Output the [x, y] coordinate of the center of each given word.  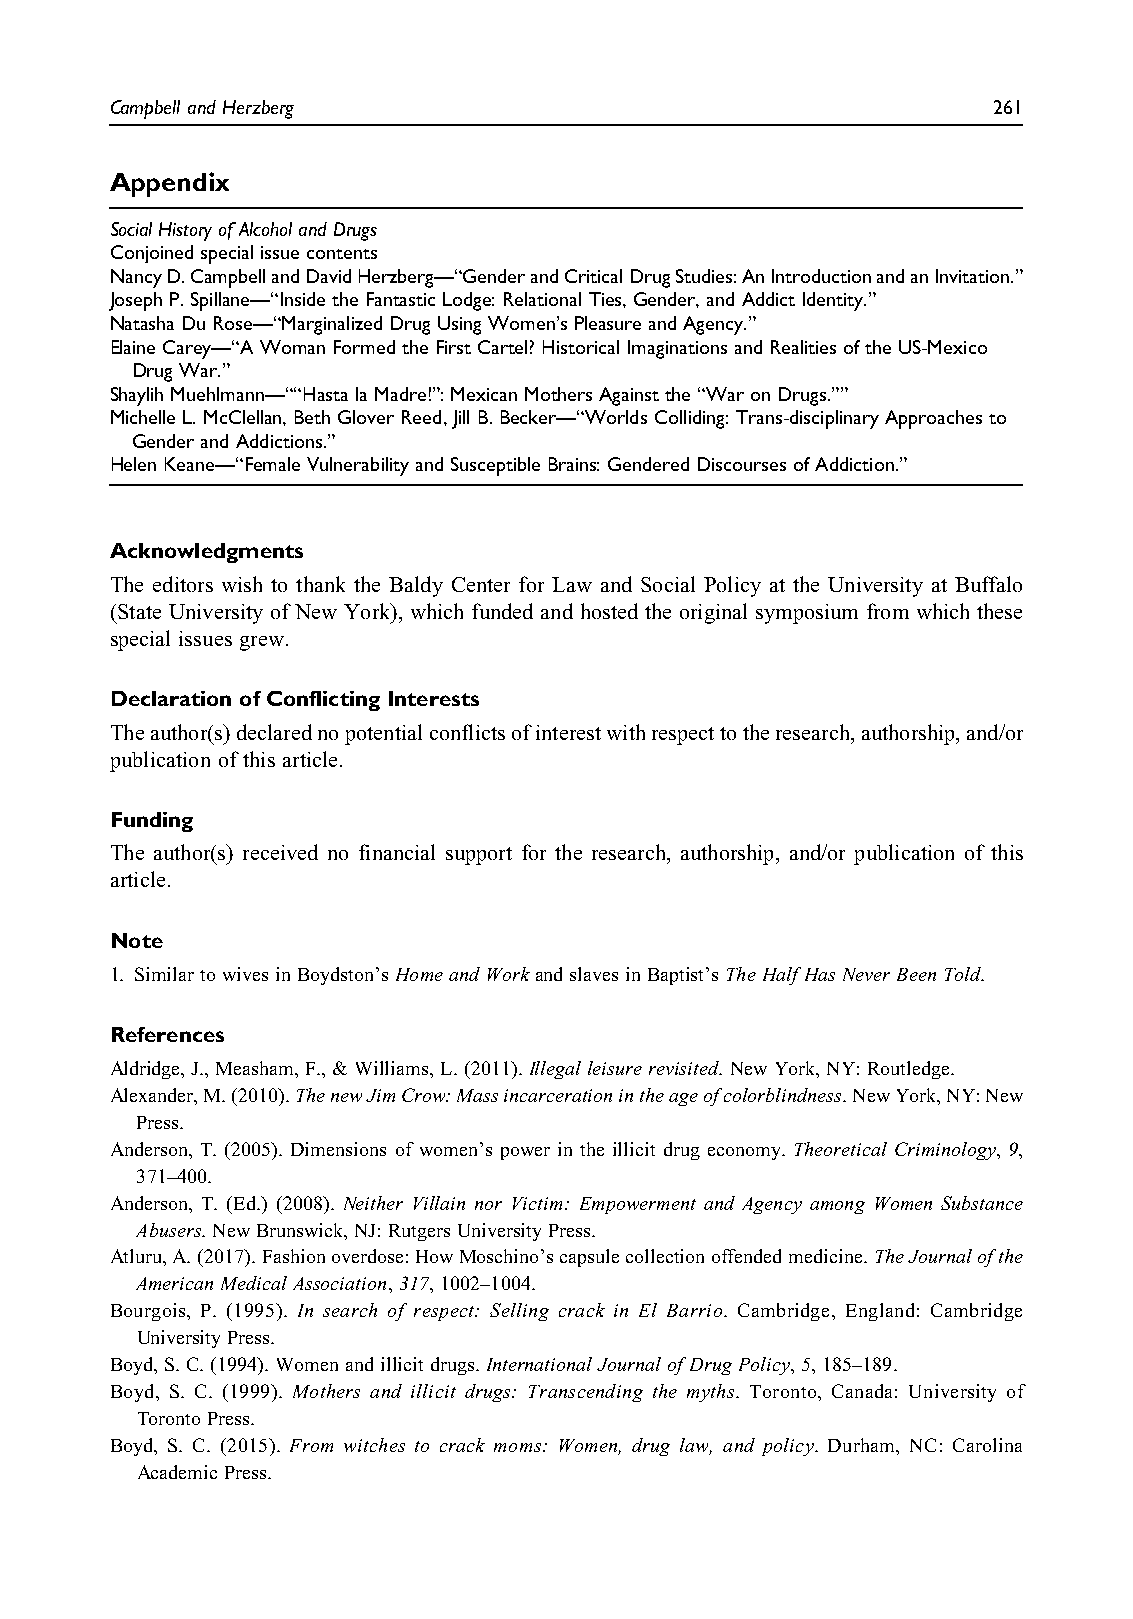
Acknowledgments [206, 553]
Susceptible [495, 466]
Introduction [821, 276]
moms [517, 1447]
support [479, 856]
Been [916, 974]
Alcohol [265, 229]
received [280, 852]
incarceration [558, 1095]
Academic [177, 1472]
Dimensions [338, 1149]
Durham [862, 1445]
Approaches [933, 419]
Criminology [946, 1151]
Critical [593, 276]
